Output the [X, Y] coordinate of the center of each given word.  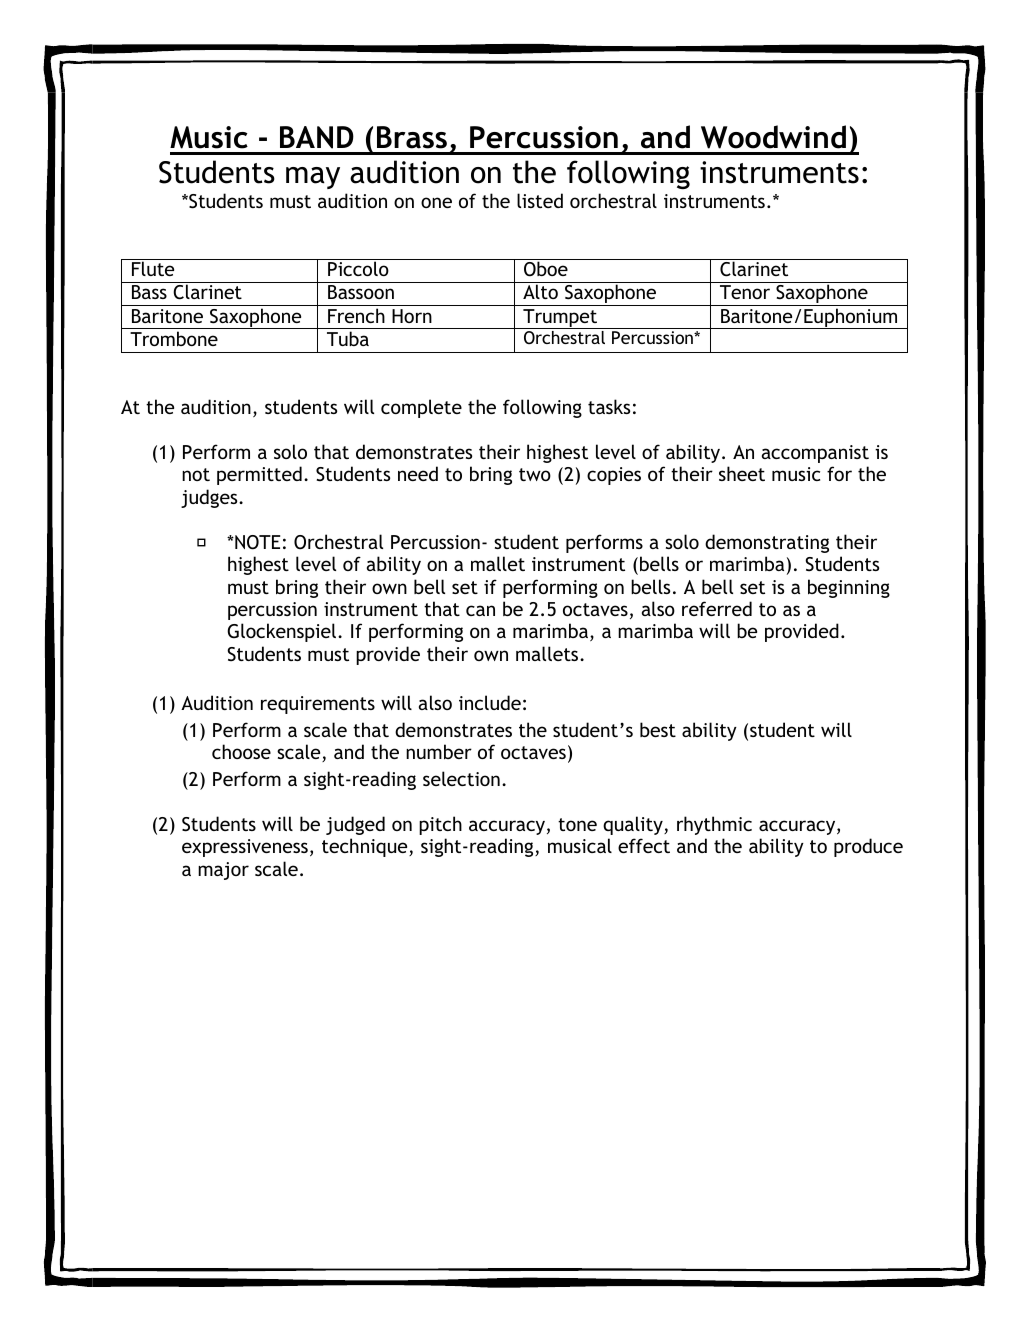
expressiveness [245, 848]
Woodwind [773, 137]
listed [540, 200]
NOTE [256, 542]
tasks [609, 406]
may [313, 178]
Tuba [348, 338]
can [480, 610]
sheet [742, 473]
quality [634, 825]
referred [717, 608]
